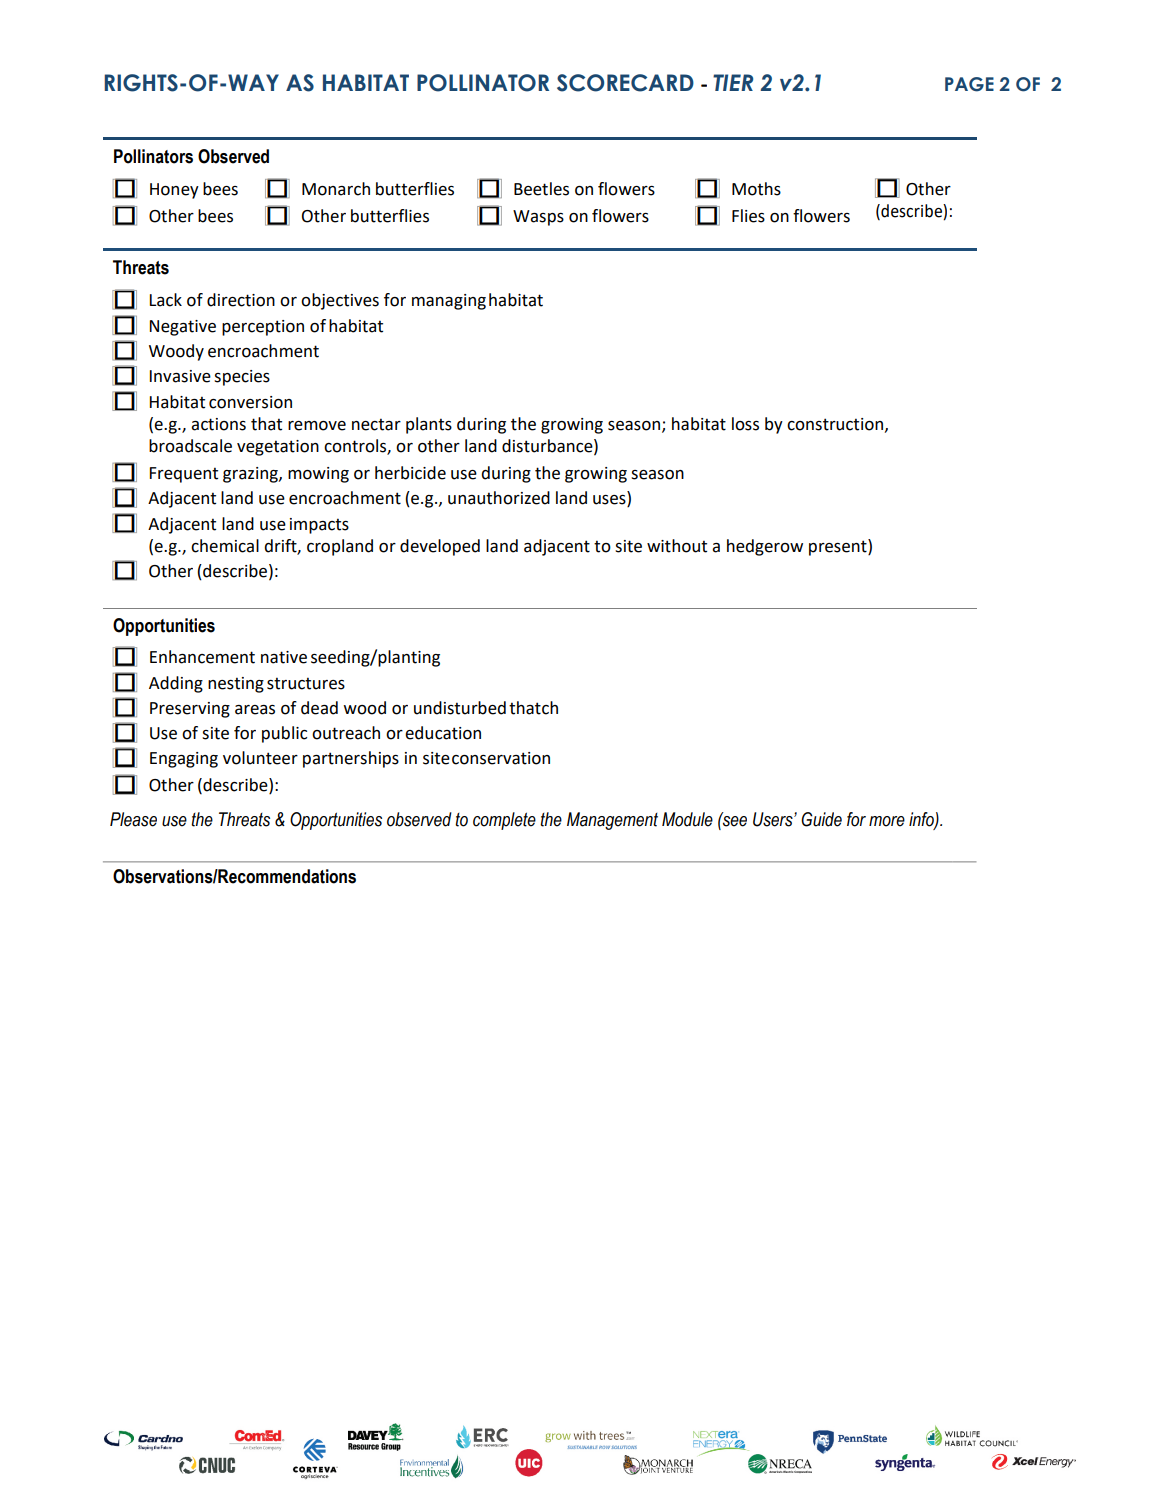 This screenshot has height=1507, width=1165. I want to click on PAGE, so click(969, 84).
